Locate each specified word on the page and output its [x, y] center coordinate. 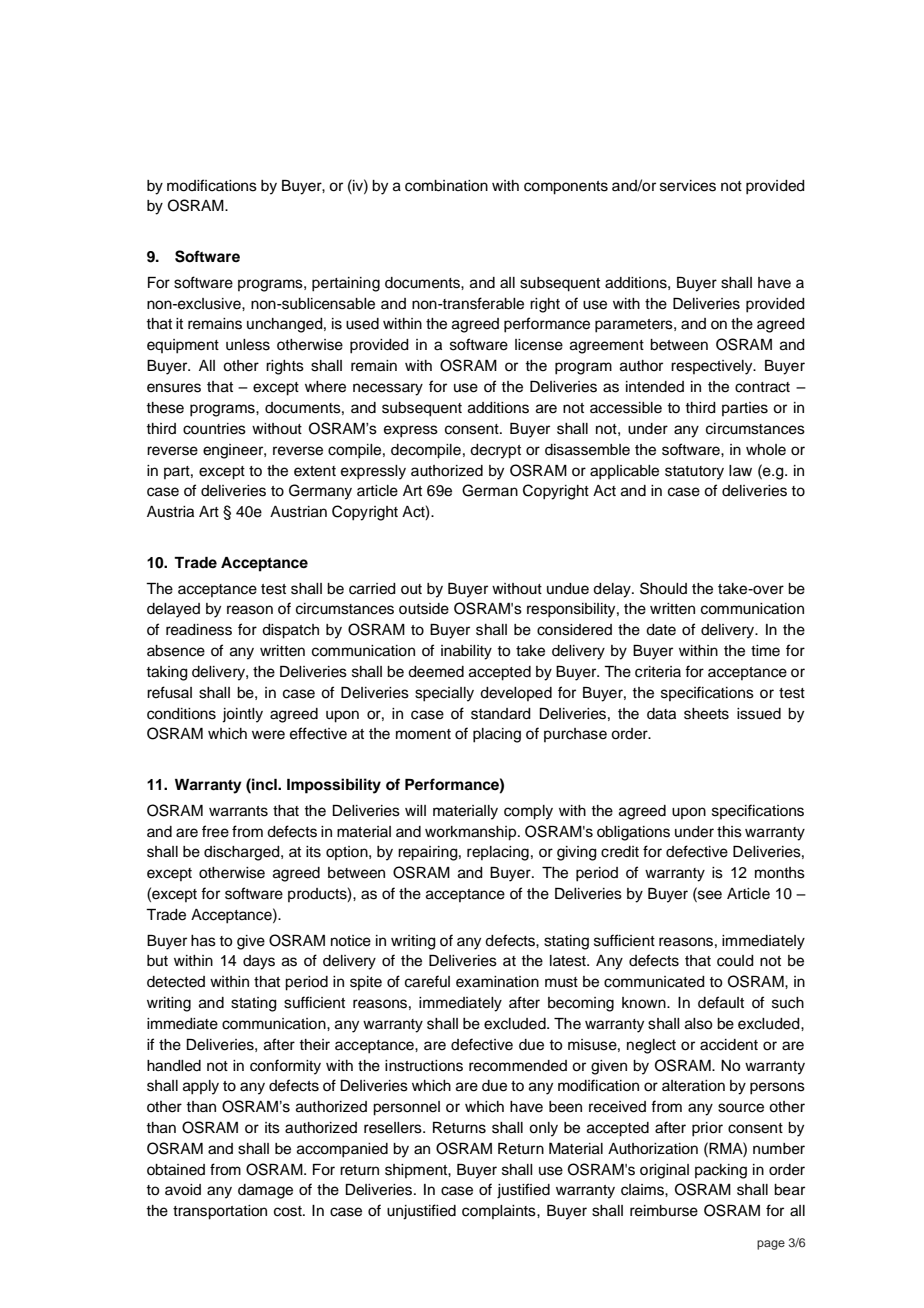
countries [214, 429]
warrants [238, 811]
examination [497, 982]
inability [466, 652]
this [729, 832]
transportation [220, 1212]
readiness [199, 630]
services [688, 186]
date [661, 630]
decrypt [495, 451]
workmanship [472, 833]
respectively [713, 367]
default [721, 1002]
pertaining [346, 284]
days [259, 962]
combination [446, 186]
